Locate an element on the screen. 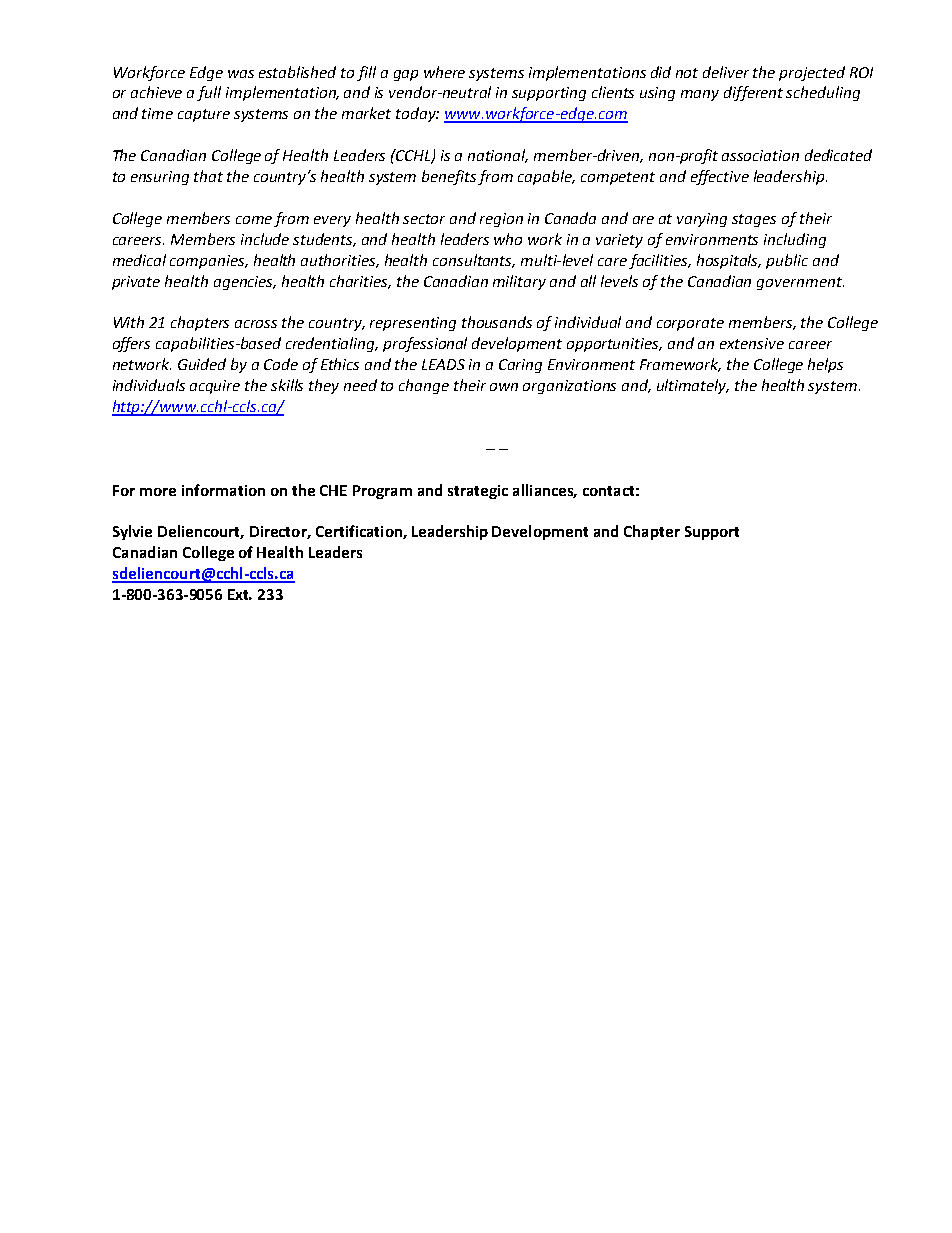  government is located at coordinates (800, 283).
